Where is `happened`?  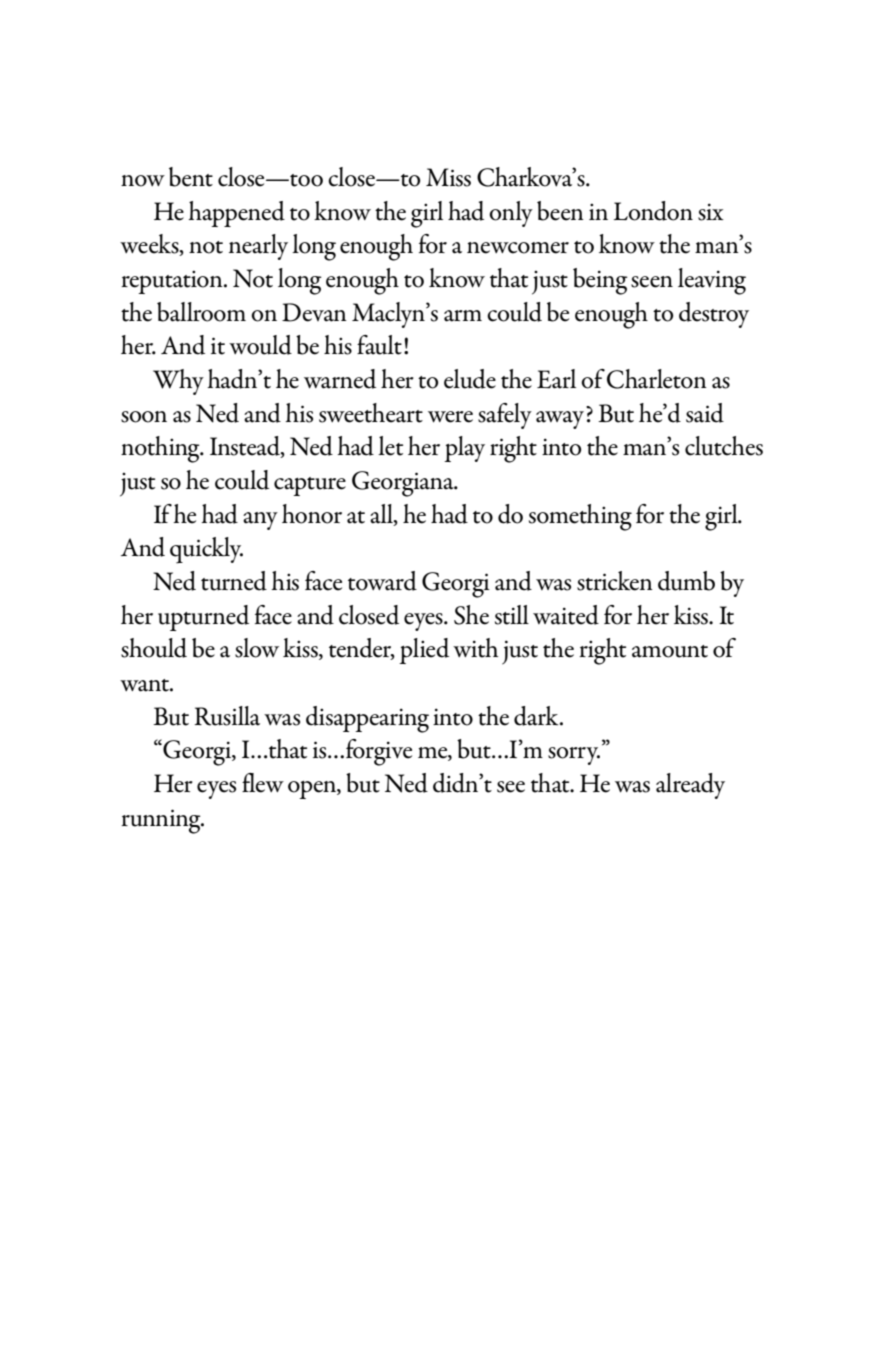
happened is located at coordinates (236, 214).
